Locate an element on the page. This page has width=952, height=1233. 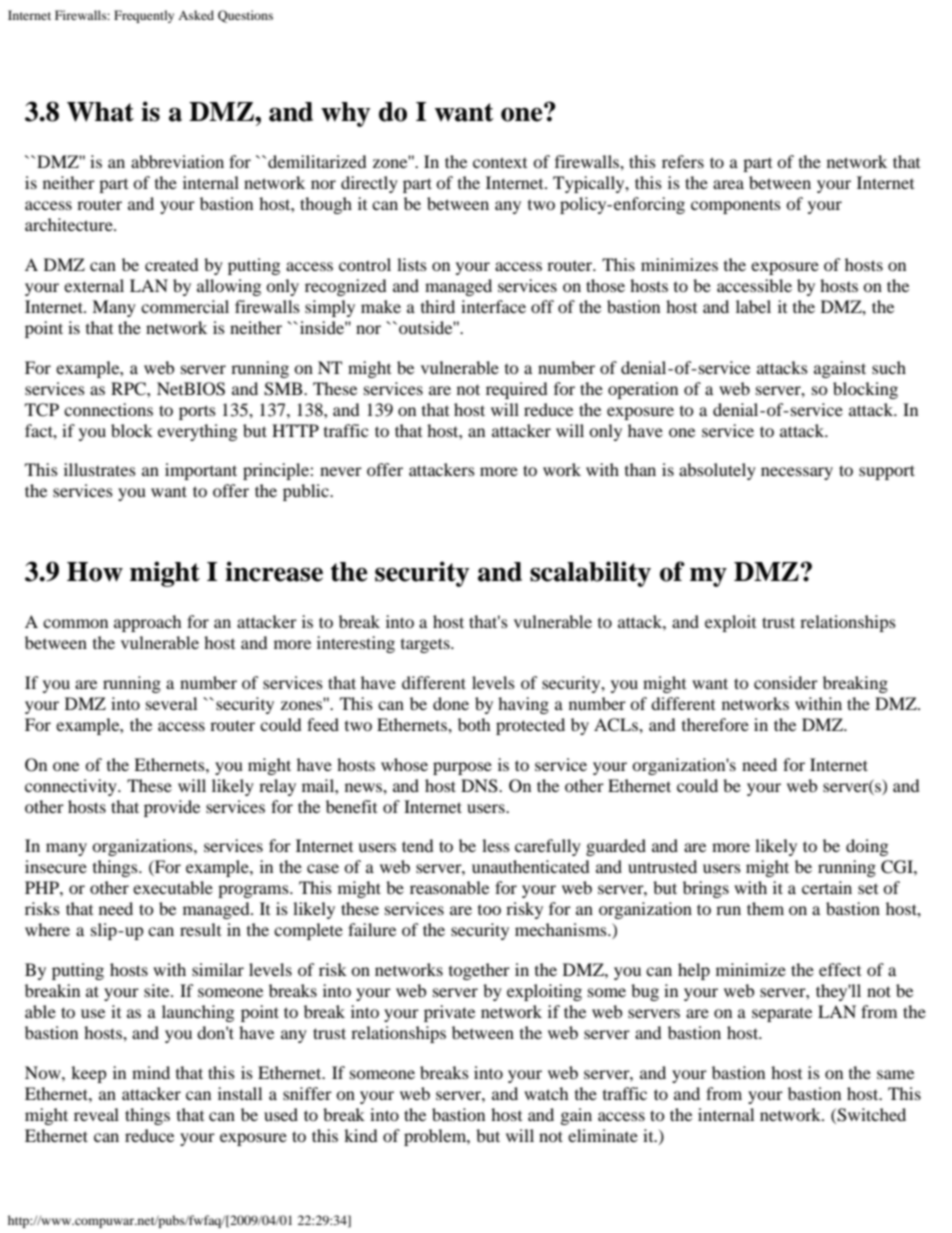
less is located at coordinates (496, 845).
